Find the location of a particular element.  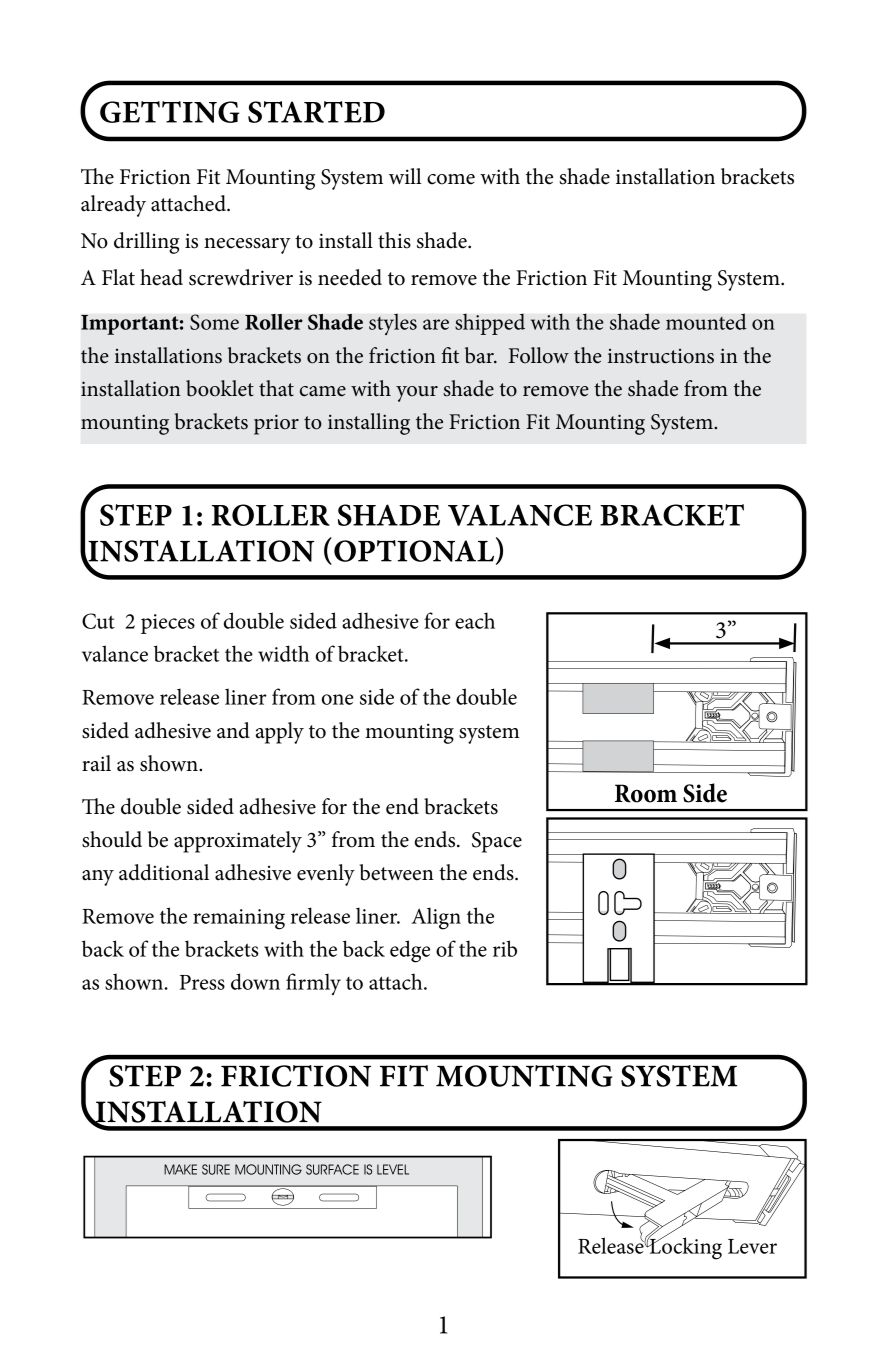

Lever is located at coordinates (752, 1246).
